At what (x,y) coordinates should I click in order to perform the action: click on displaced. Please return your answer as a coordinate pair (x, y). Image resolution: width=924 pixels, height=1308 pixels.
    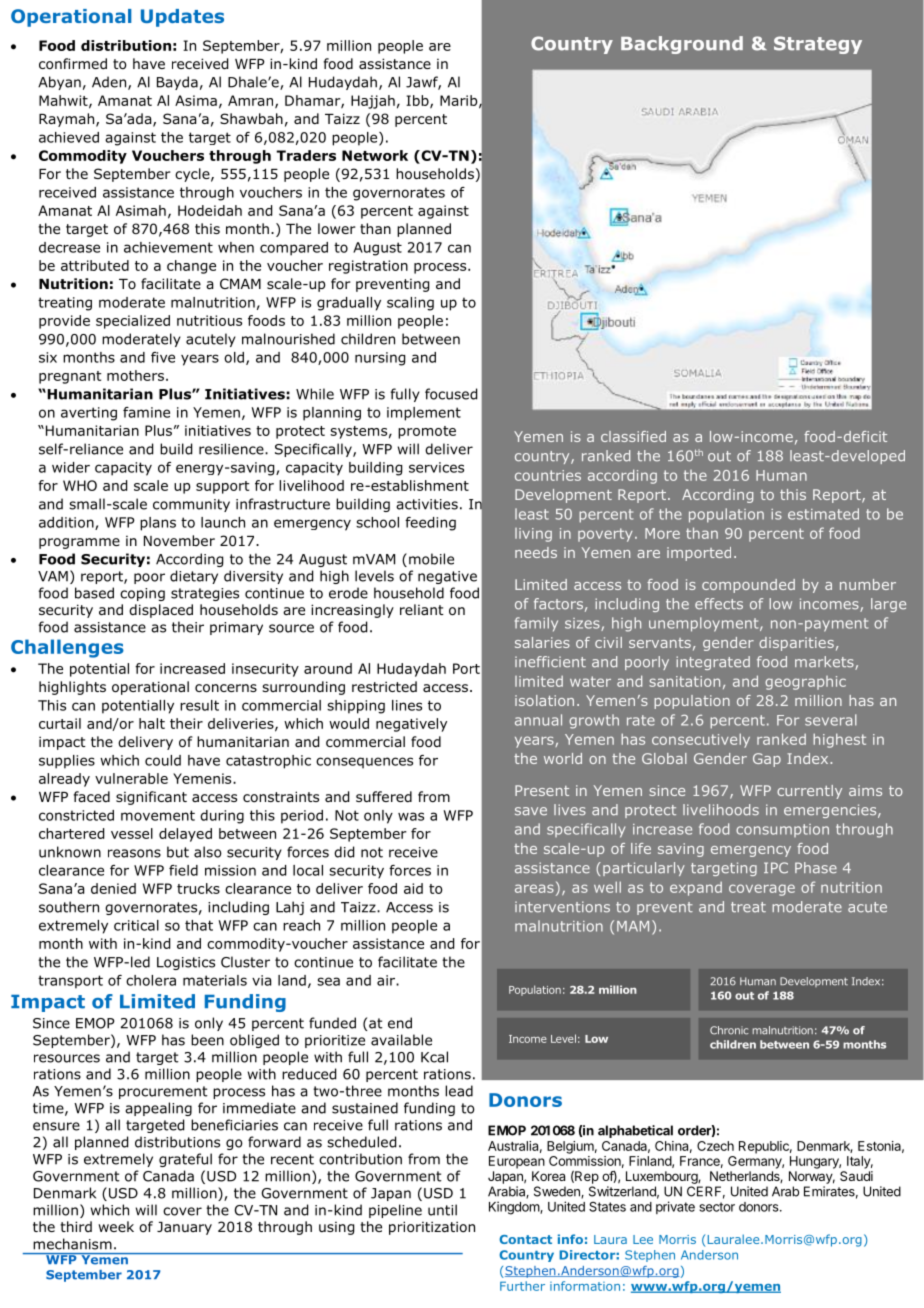
    Looking at the image, I should click on (161, 611).
